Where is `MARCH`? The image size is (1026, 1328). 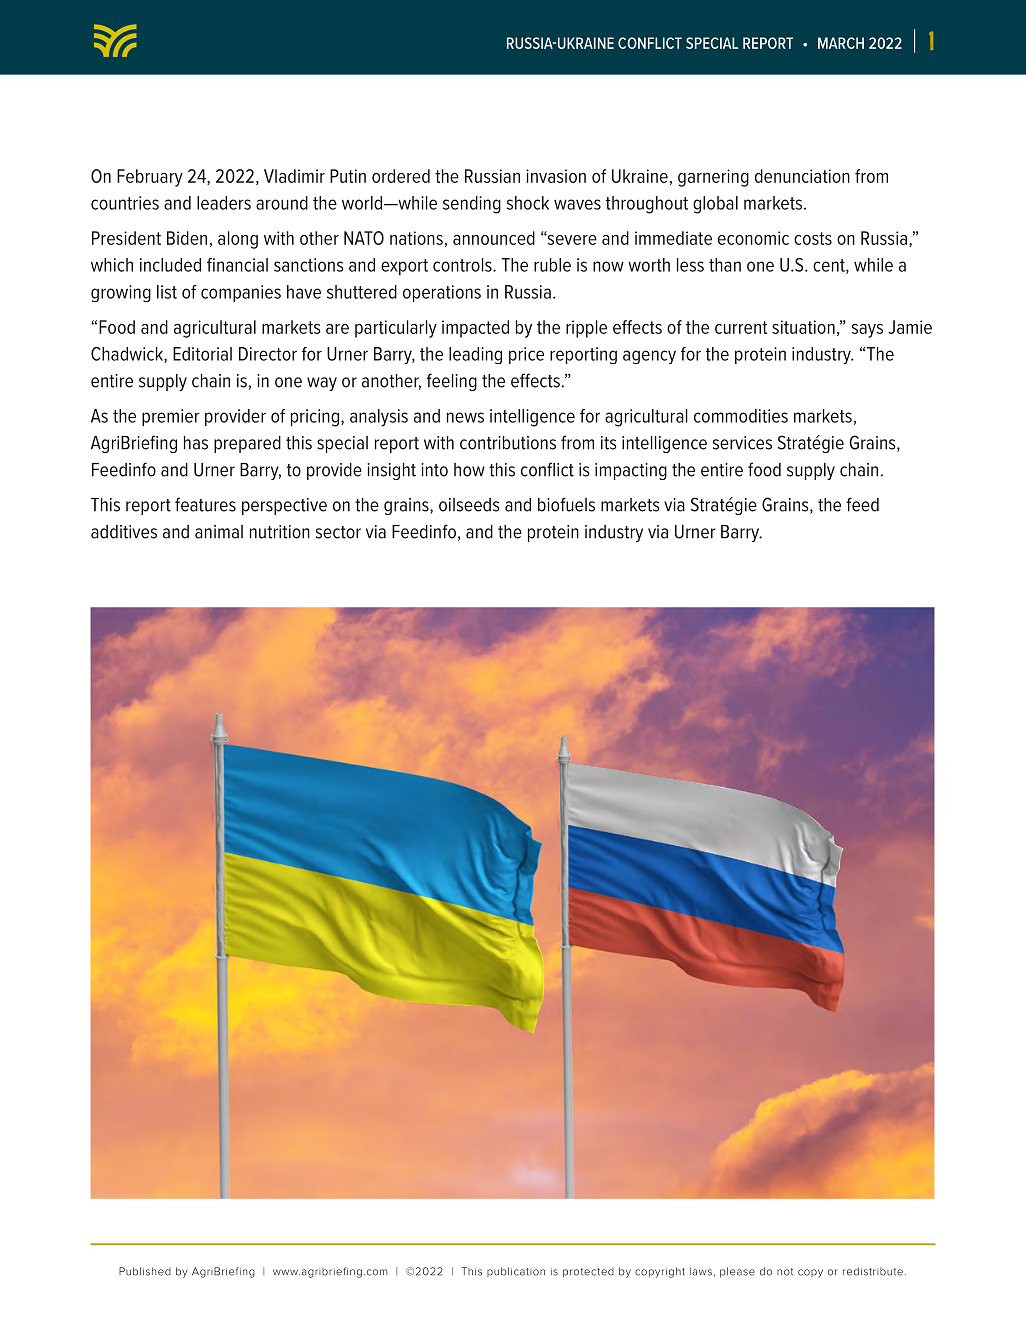
MARCH is located at coordinates (841, 43).
